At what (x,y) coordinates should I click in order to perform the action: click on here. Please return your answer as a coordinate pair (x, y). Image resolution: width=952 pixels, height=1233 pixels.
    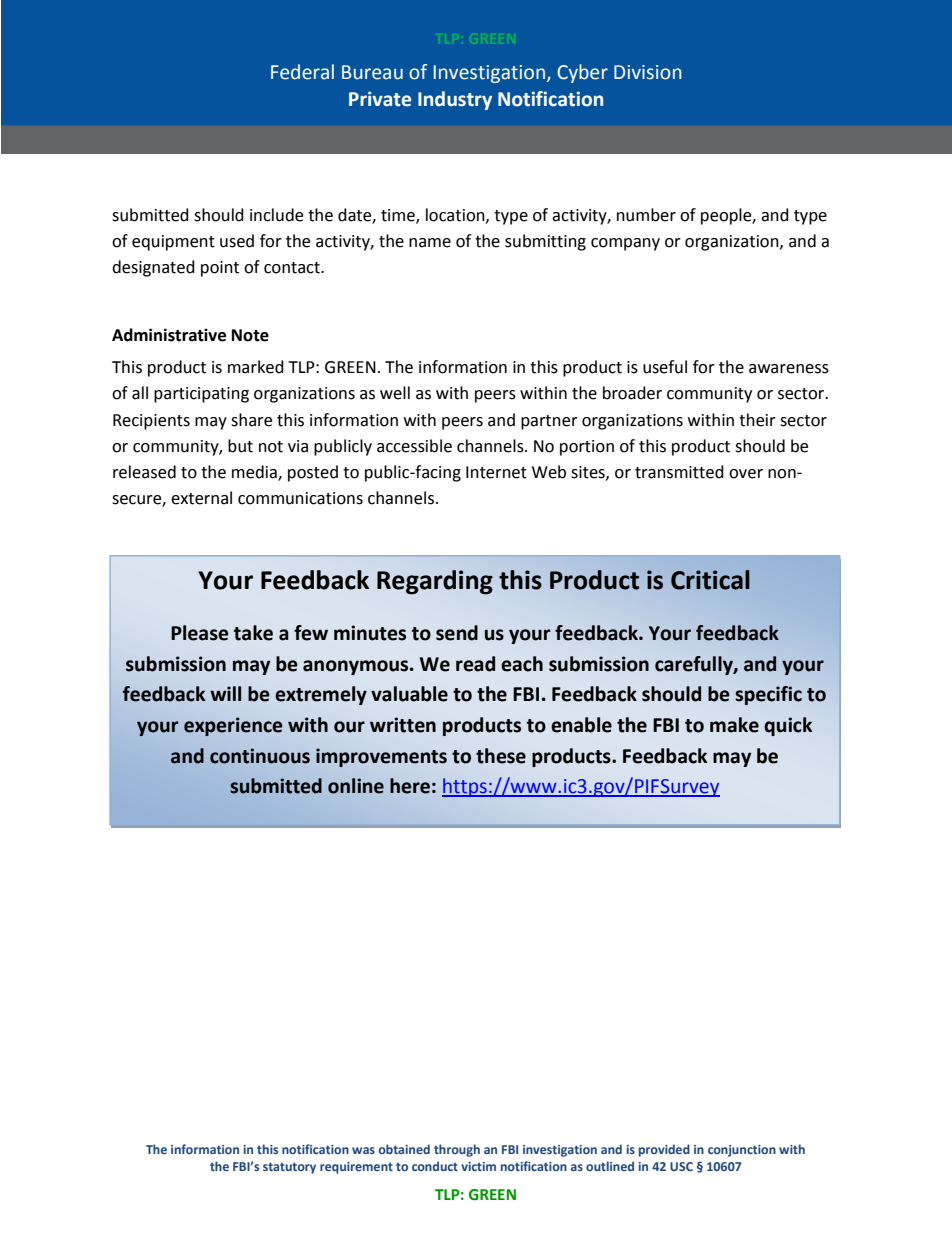
    Looking at the image, I should click on (410, 786).
